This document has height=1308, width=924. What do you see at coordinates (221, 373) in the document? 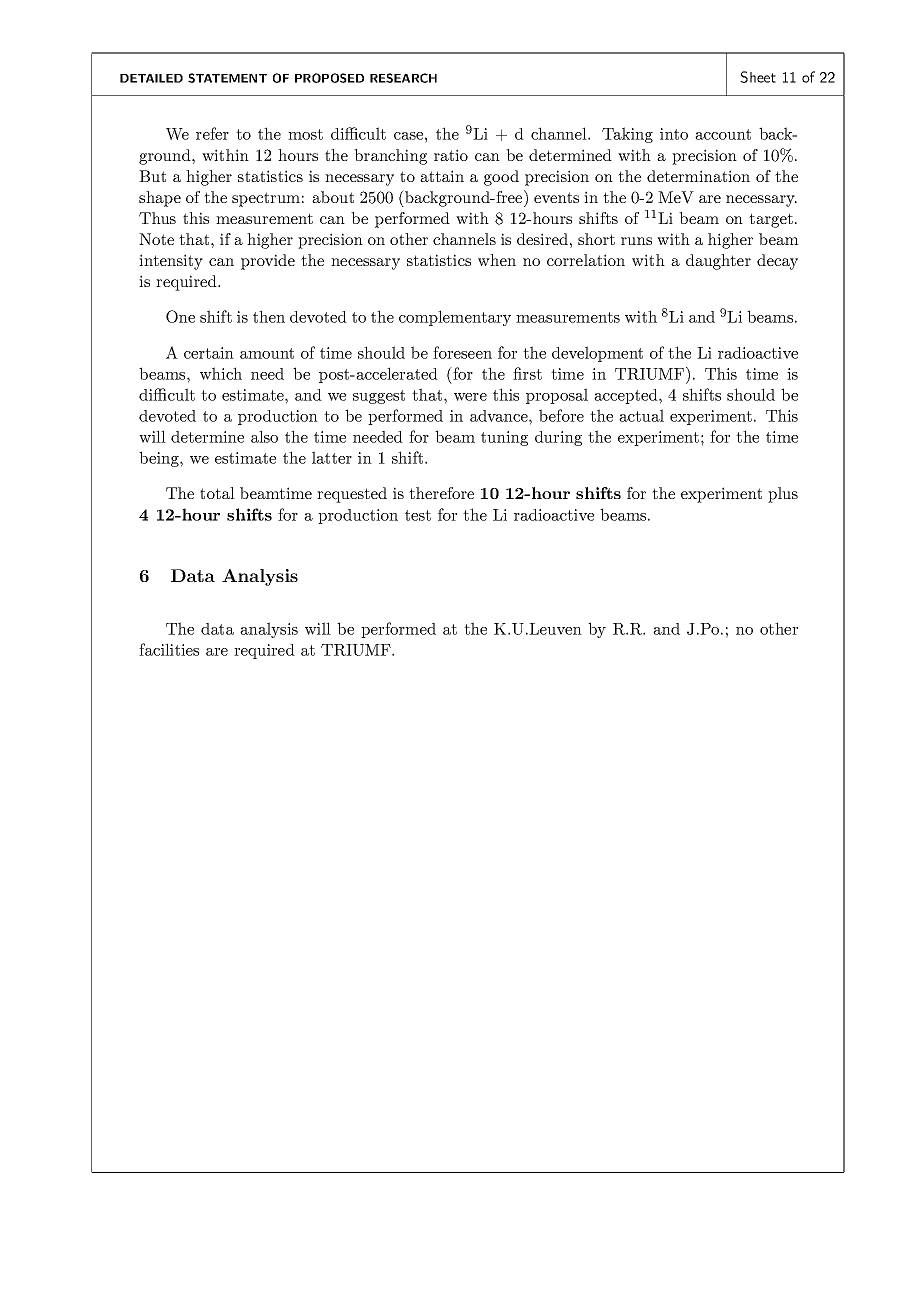
I see `which` at bounding box center [221, 373].
